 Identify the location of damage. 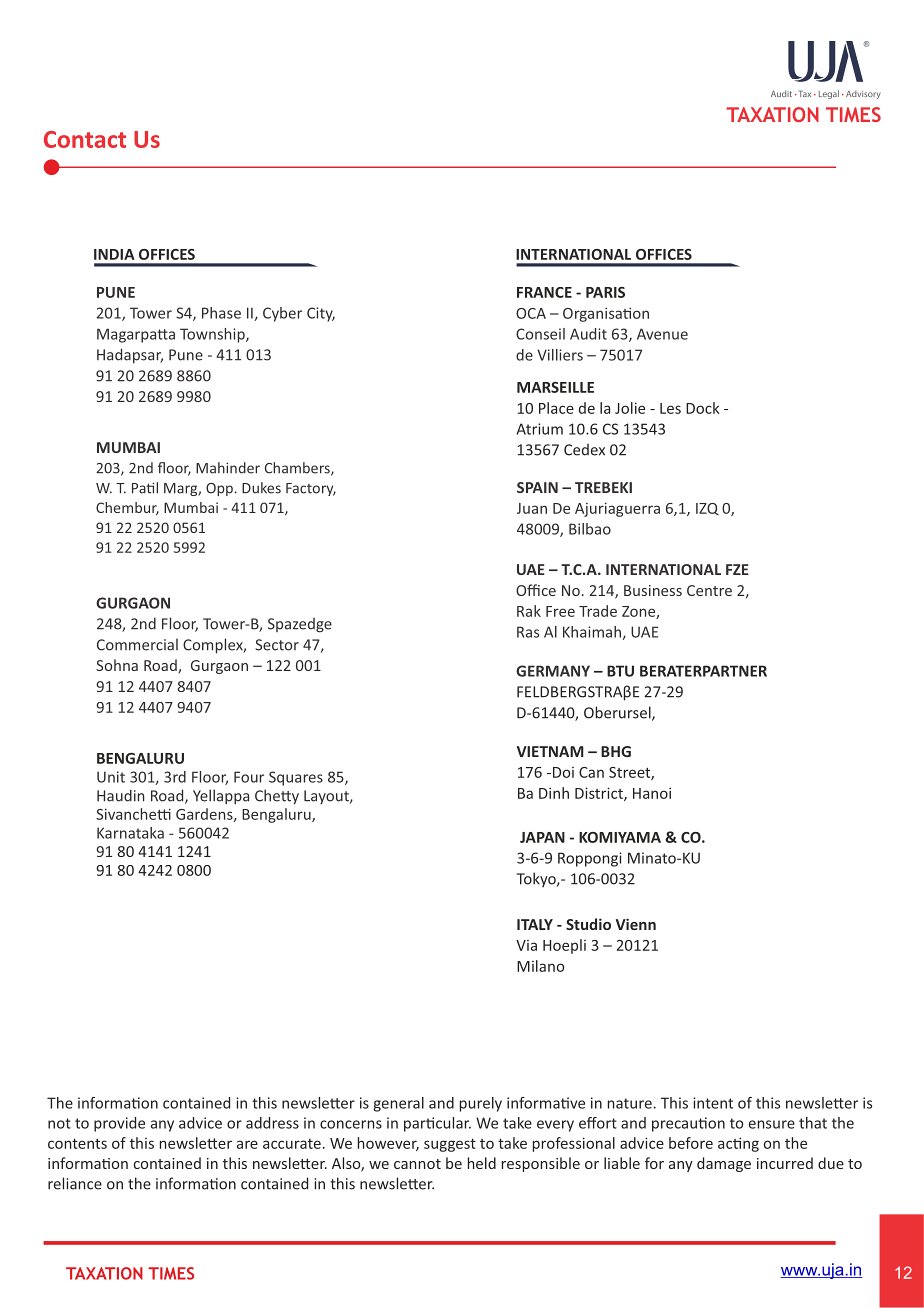
(724, 1164).
